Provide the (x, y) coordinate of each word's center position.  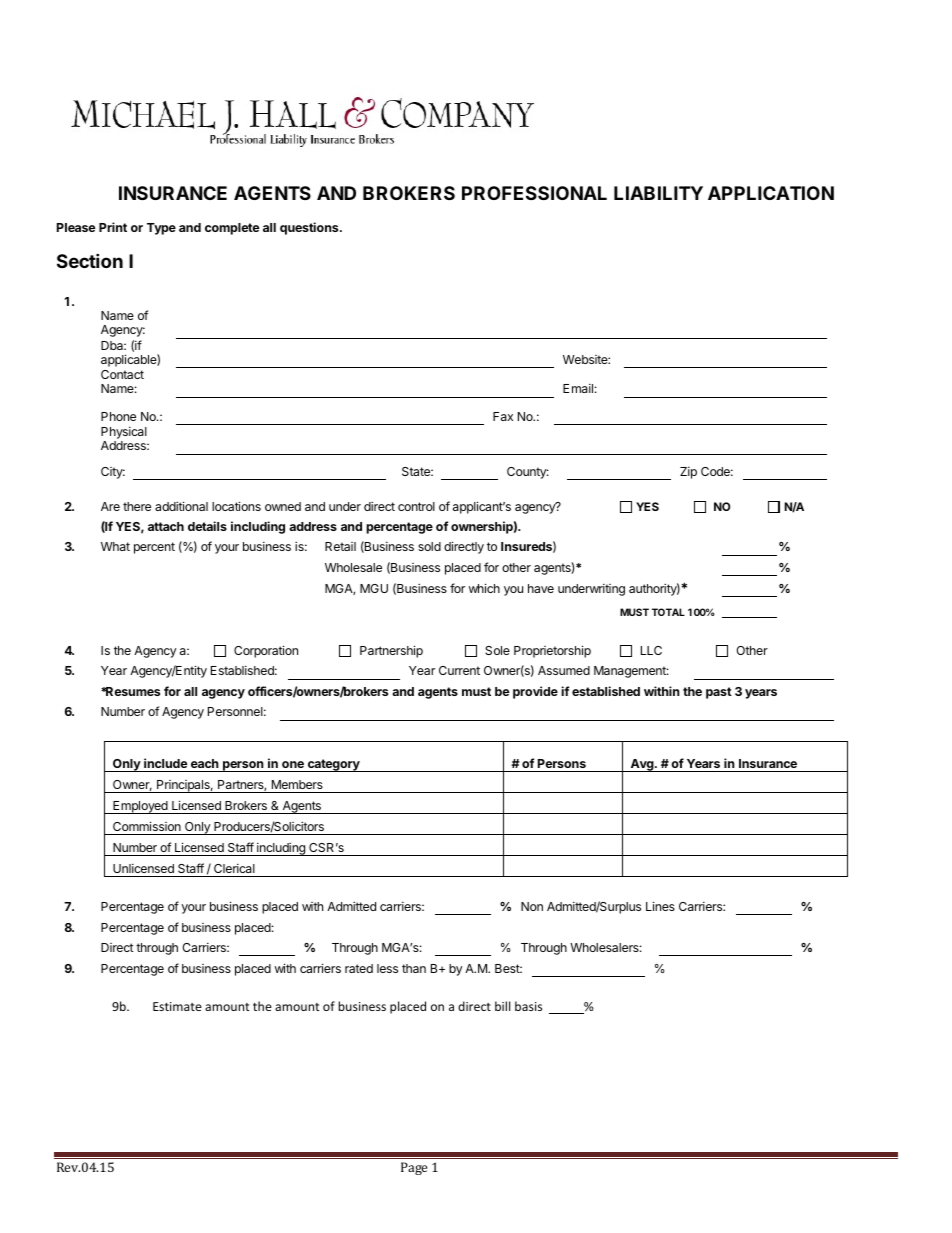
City (113, 473)
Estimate (177, 1006)
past (719, 693)
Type (161, 229)
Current (459, 670)
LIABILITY (658, 193)
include (165, 763)
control (416, 506)
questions (310, 228)
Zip (688, 473)
